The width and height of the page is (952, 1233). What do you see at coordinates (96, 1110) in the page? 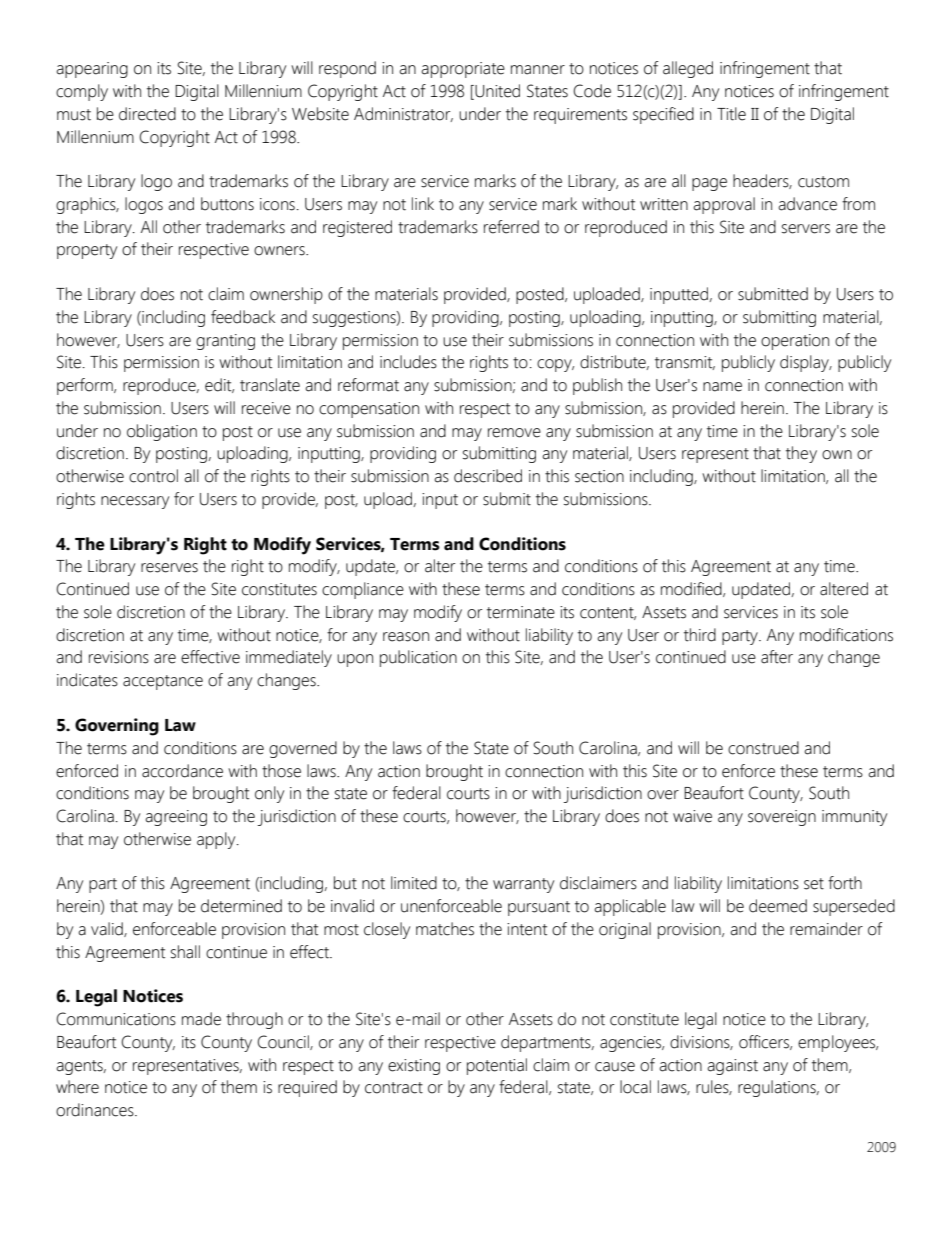
I see `ordinances` at bounding box center [96, 1110].
